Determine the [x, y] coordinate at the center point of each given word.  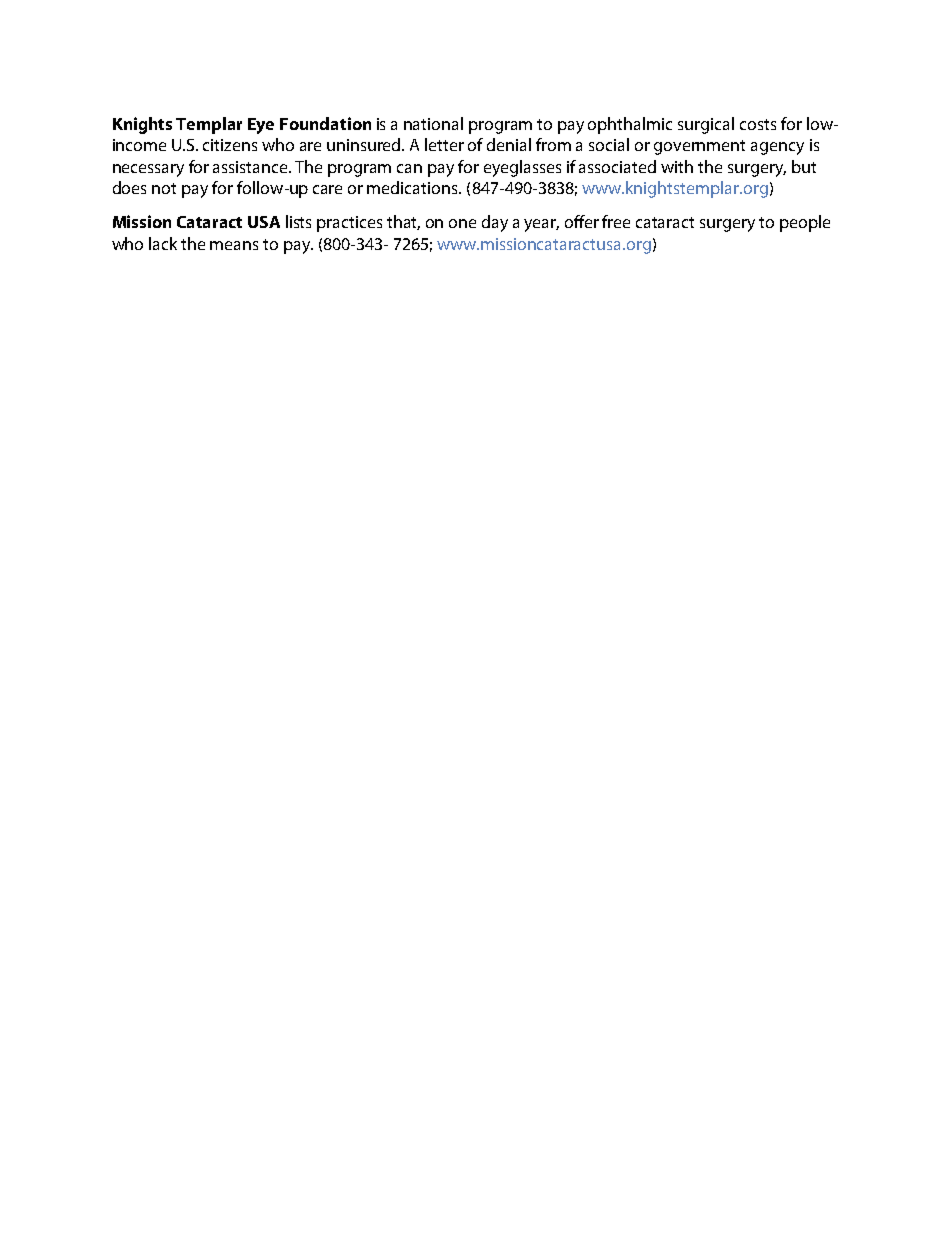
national [433, 123]
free [616, 221]
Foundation [325, 123]
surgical [706, 125]
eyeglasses [522, 168]
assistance [252, 167]
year [541, 225]
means [234, 245]
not [164, 188]
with [677, 166]
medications [414, 187]
